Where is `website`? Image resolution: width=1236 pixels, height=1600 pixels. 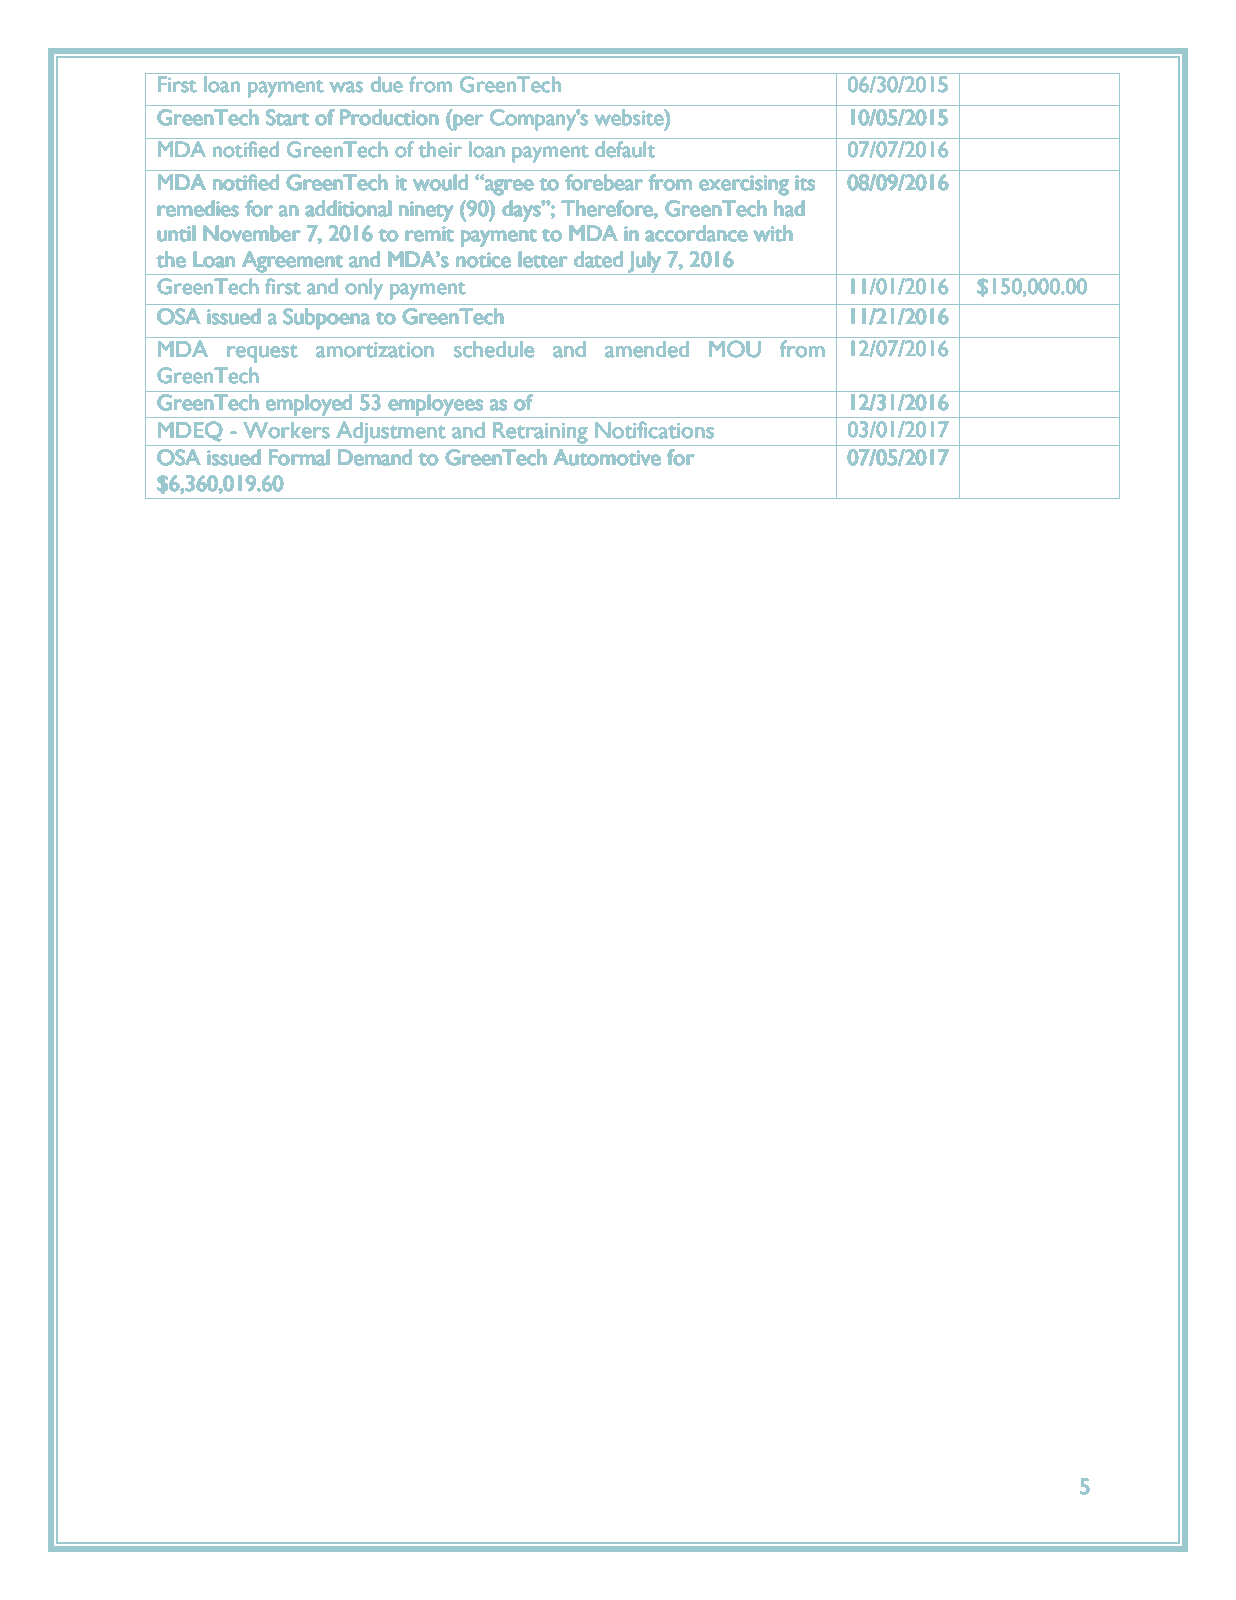
website is located at coordinates (630, 117).
